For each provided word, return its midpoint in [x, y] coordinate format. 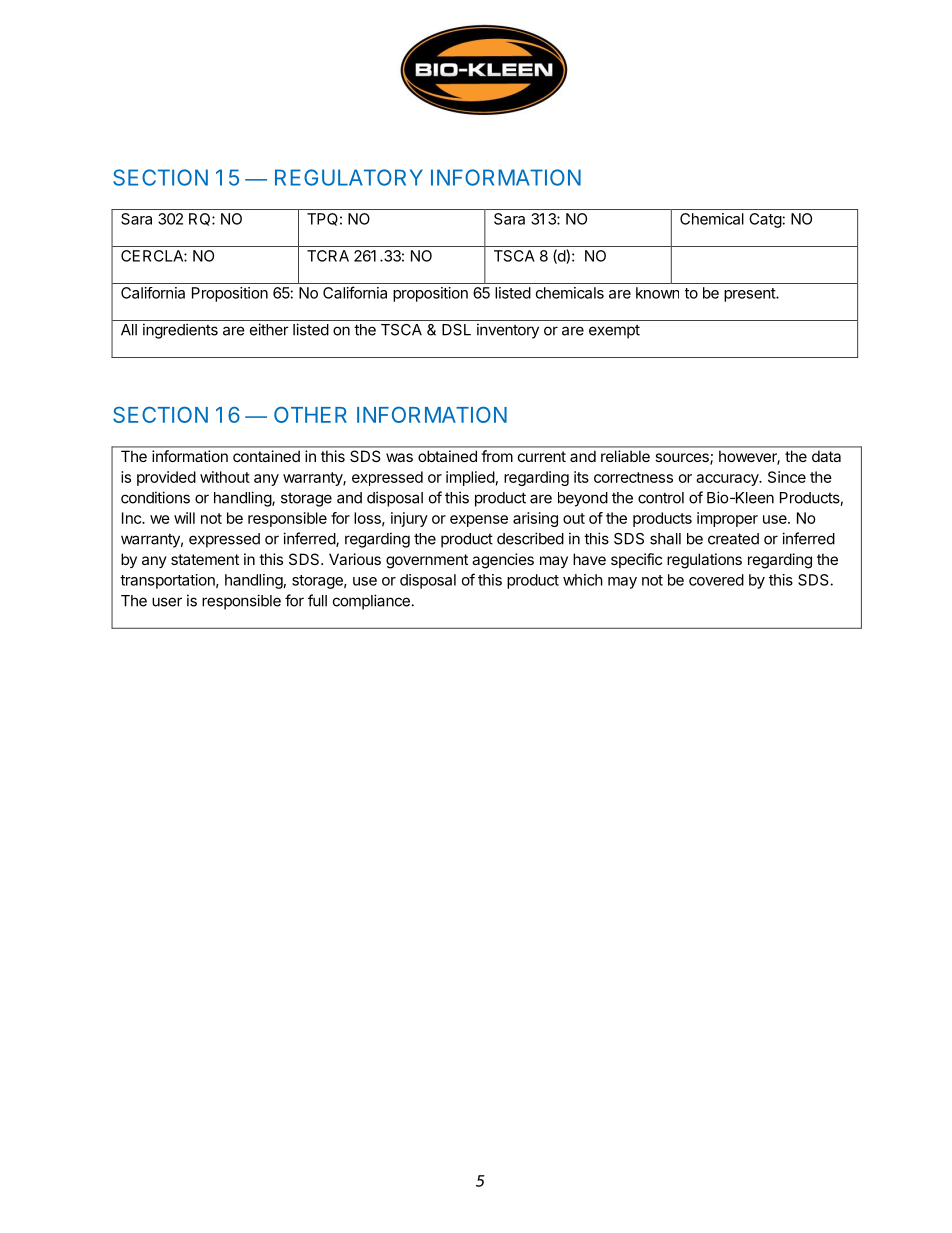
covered [716, 580]
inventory [508, 331]
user [167, 602]
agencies [503, 561]
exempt [614, 332]
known [657, 293]
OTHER [310, 414]
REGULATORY [349, 177]
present [750, 295]
